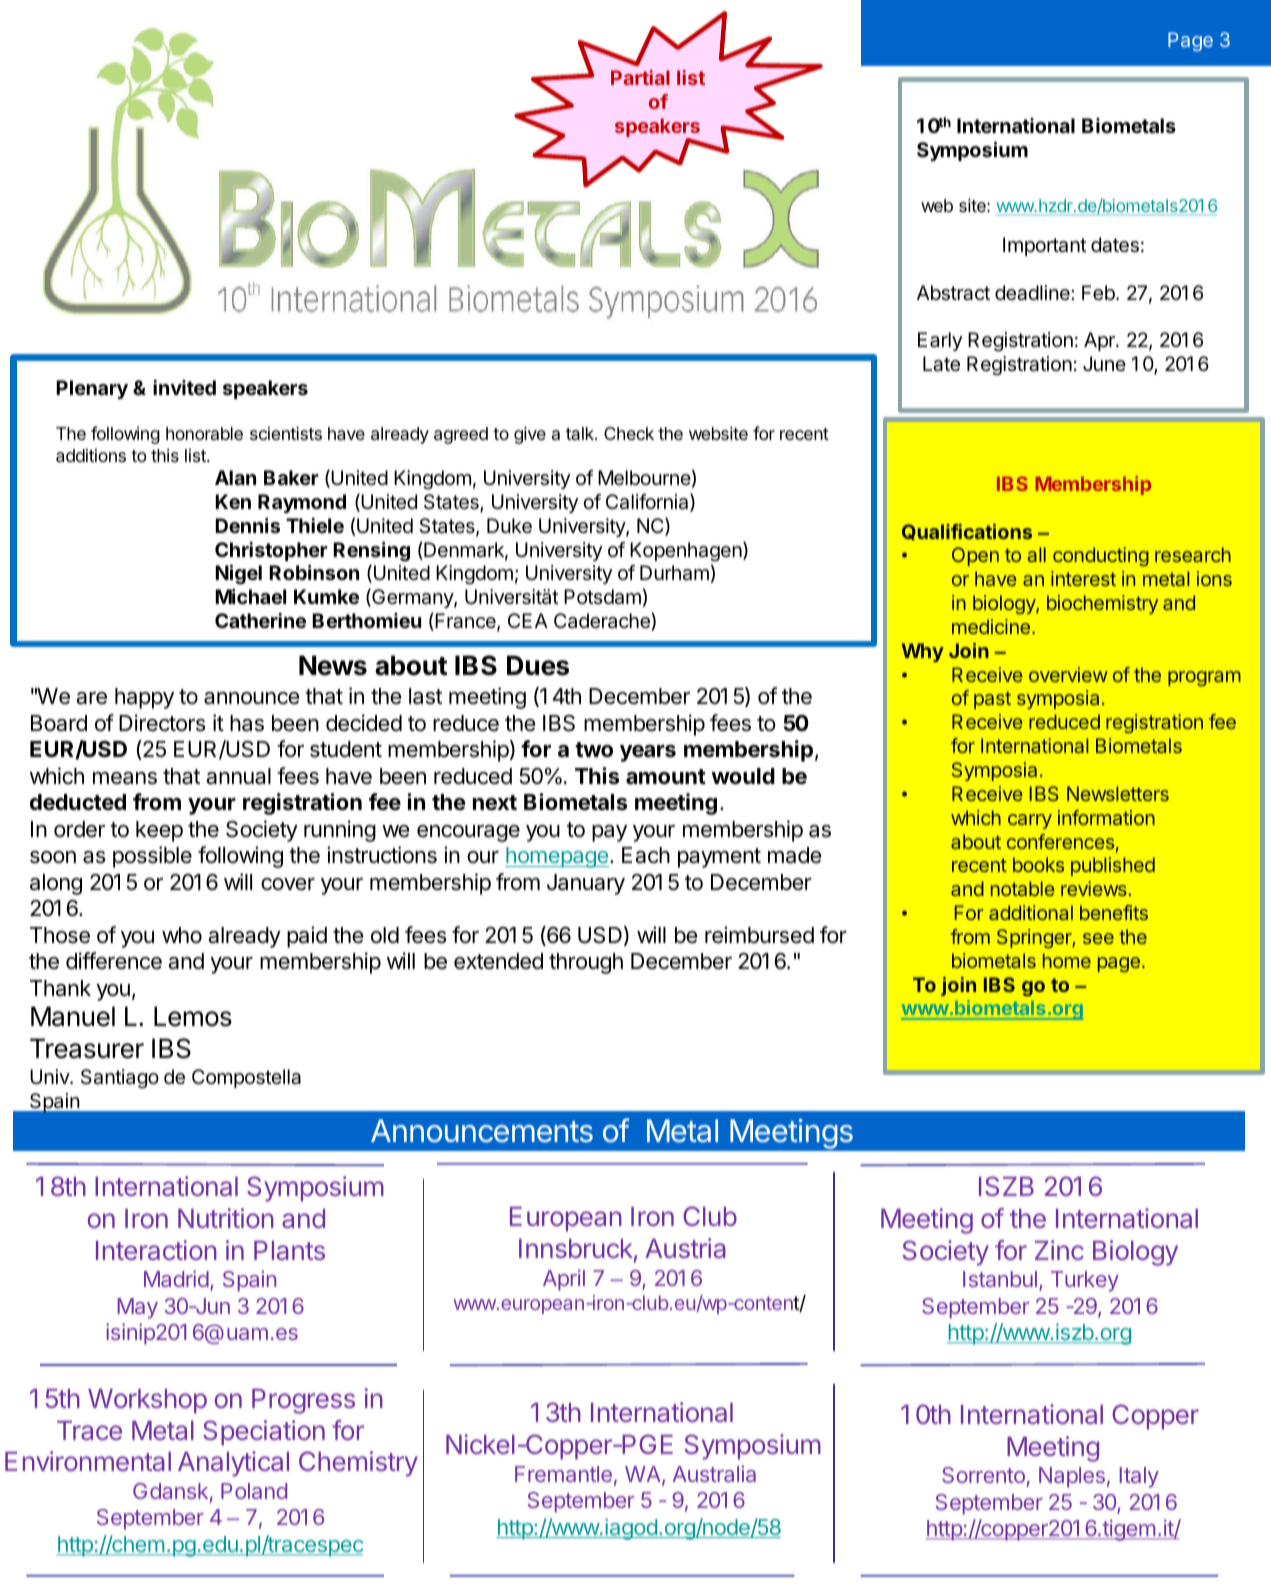 Image resolution: width=1271 pixels, height=1589 pixels. What do you see at coordinates (1098, 938) in the screenshot?
I see `see` at bounding box center [1098, 938].
